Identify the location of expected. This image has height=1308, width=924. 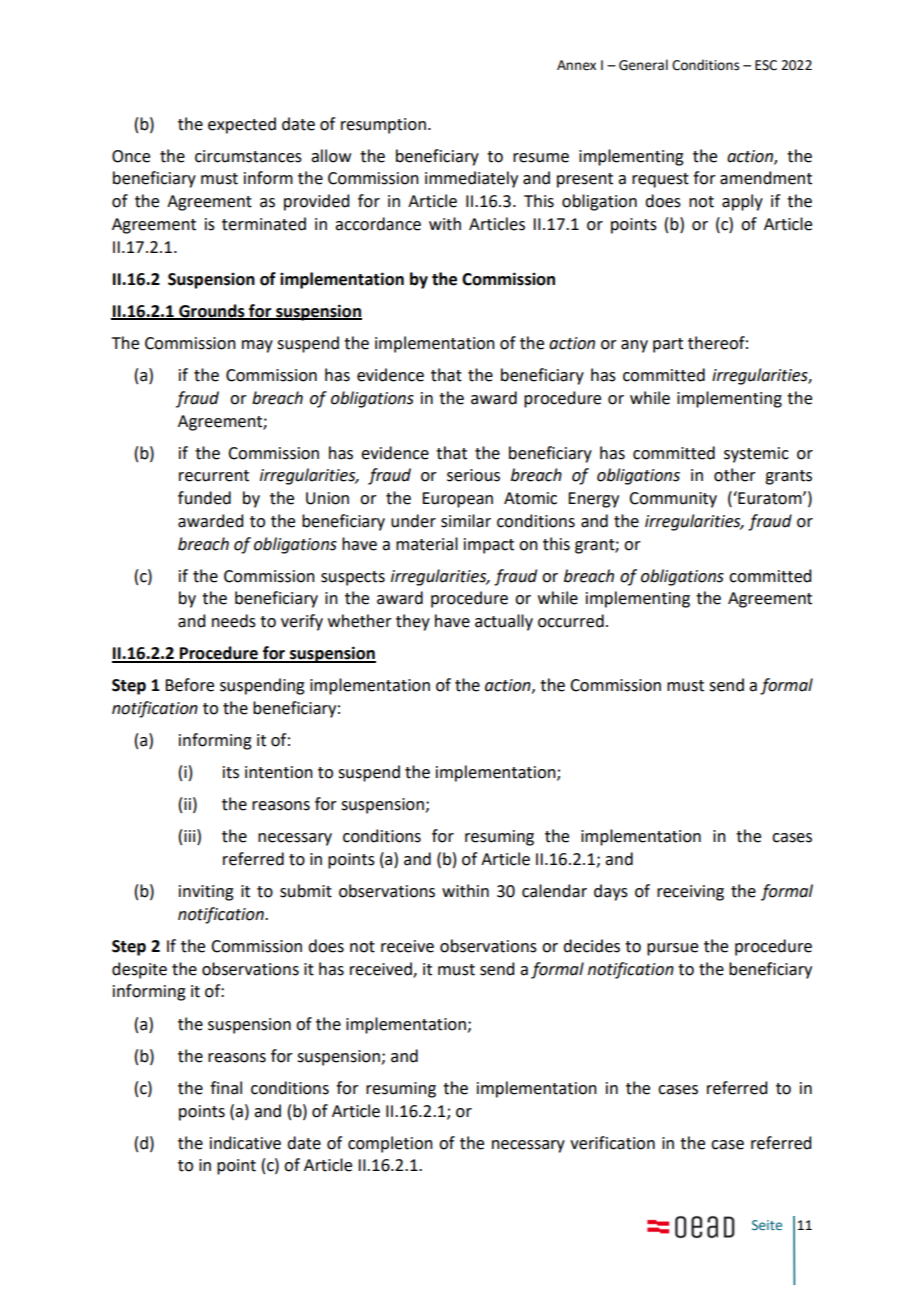
(242, 125).
